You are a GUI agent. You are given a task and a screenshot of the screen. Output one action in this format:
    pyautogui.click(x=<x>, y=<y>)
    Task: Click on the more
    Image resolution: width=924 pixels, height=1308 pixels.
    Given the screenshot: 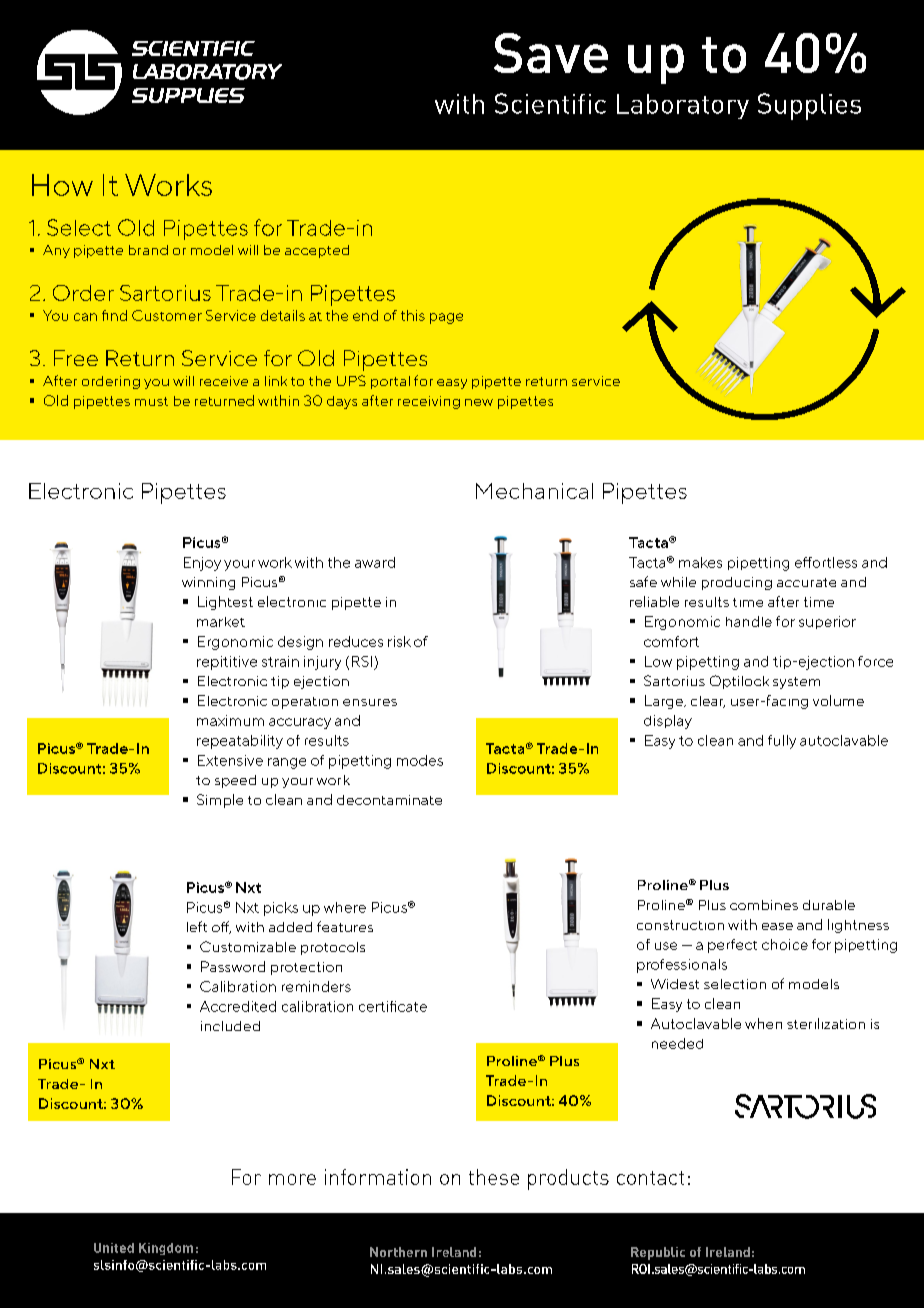 What is the action you would take?
    pyautogui.click(x=292, y=1179)
